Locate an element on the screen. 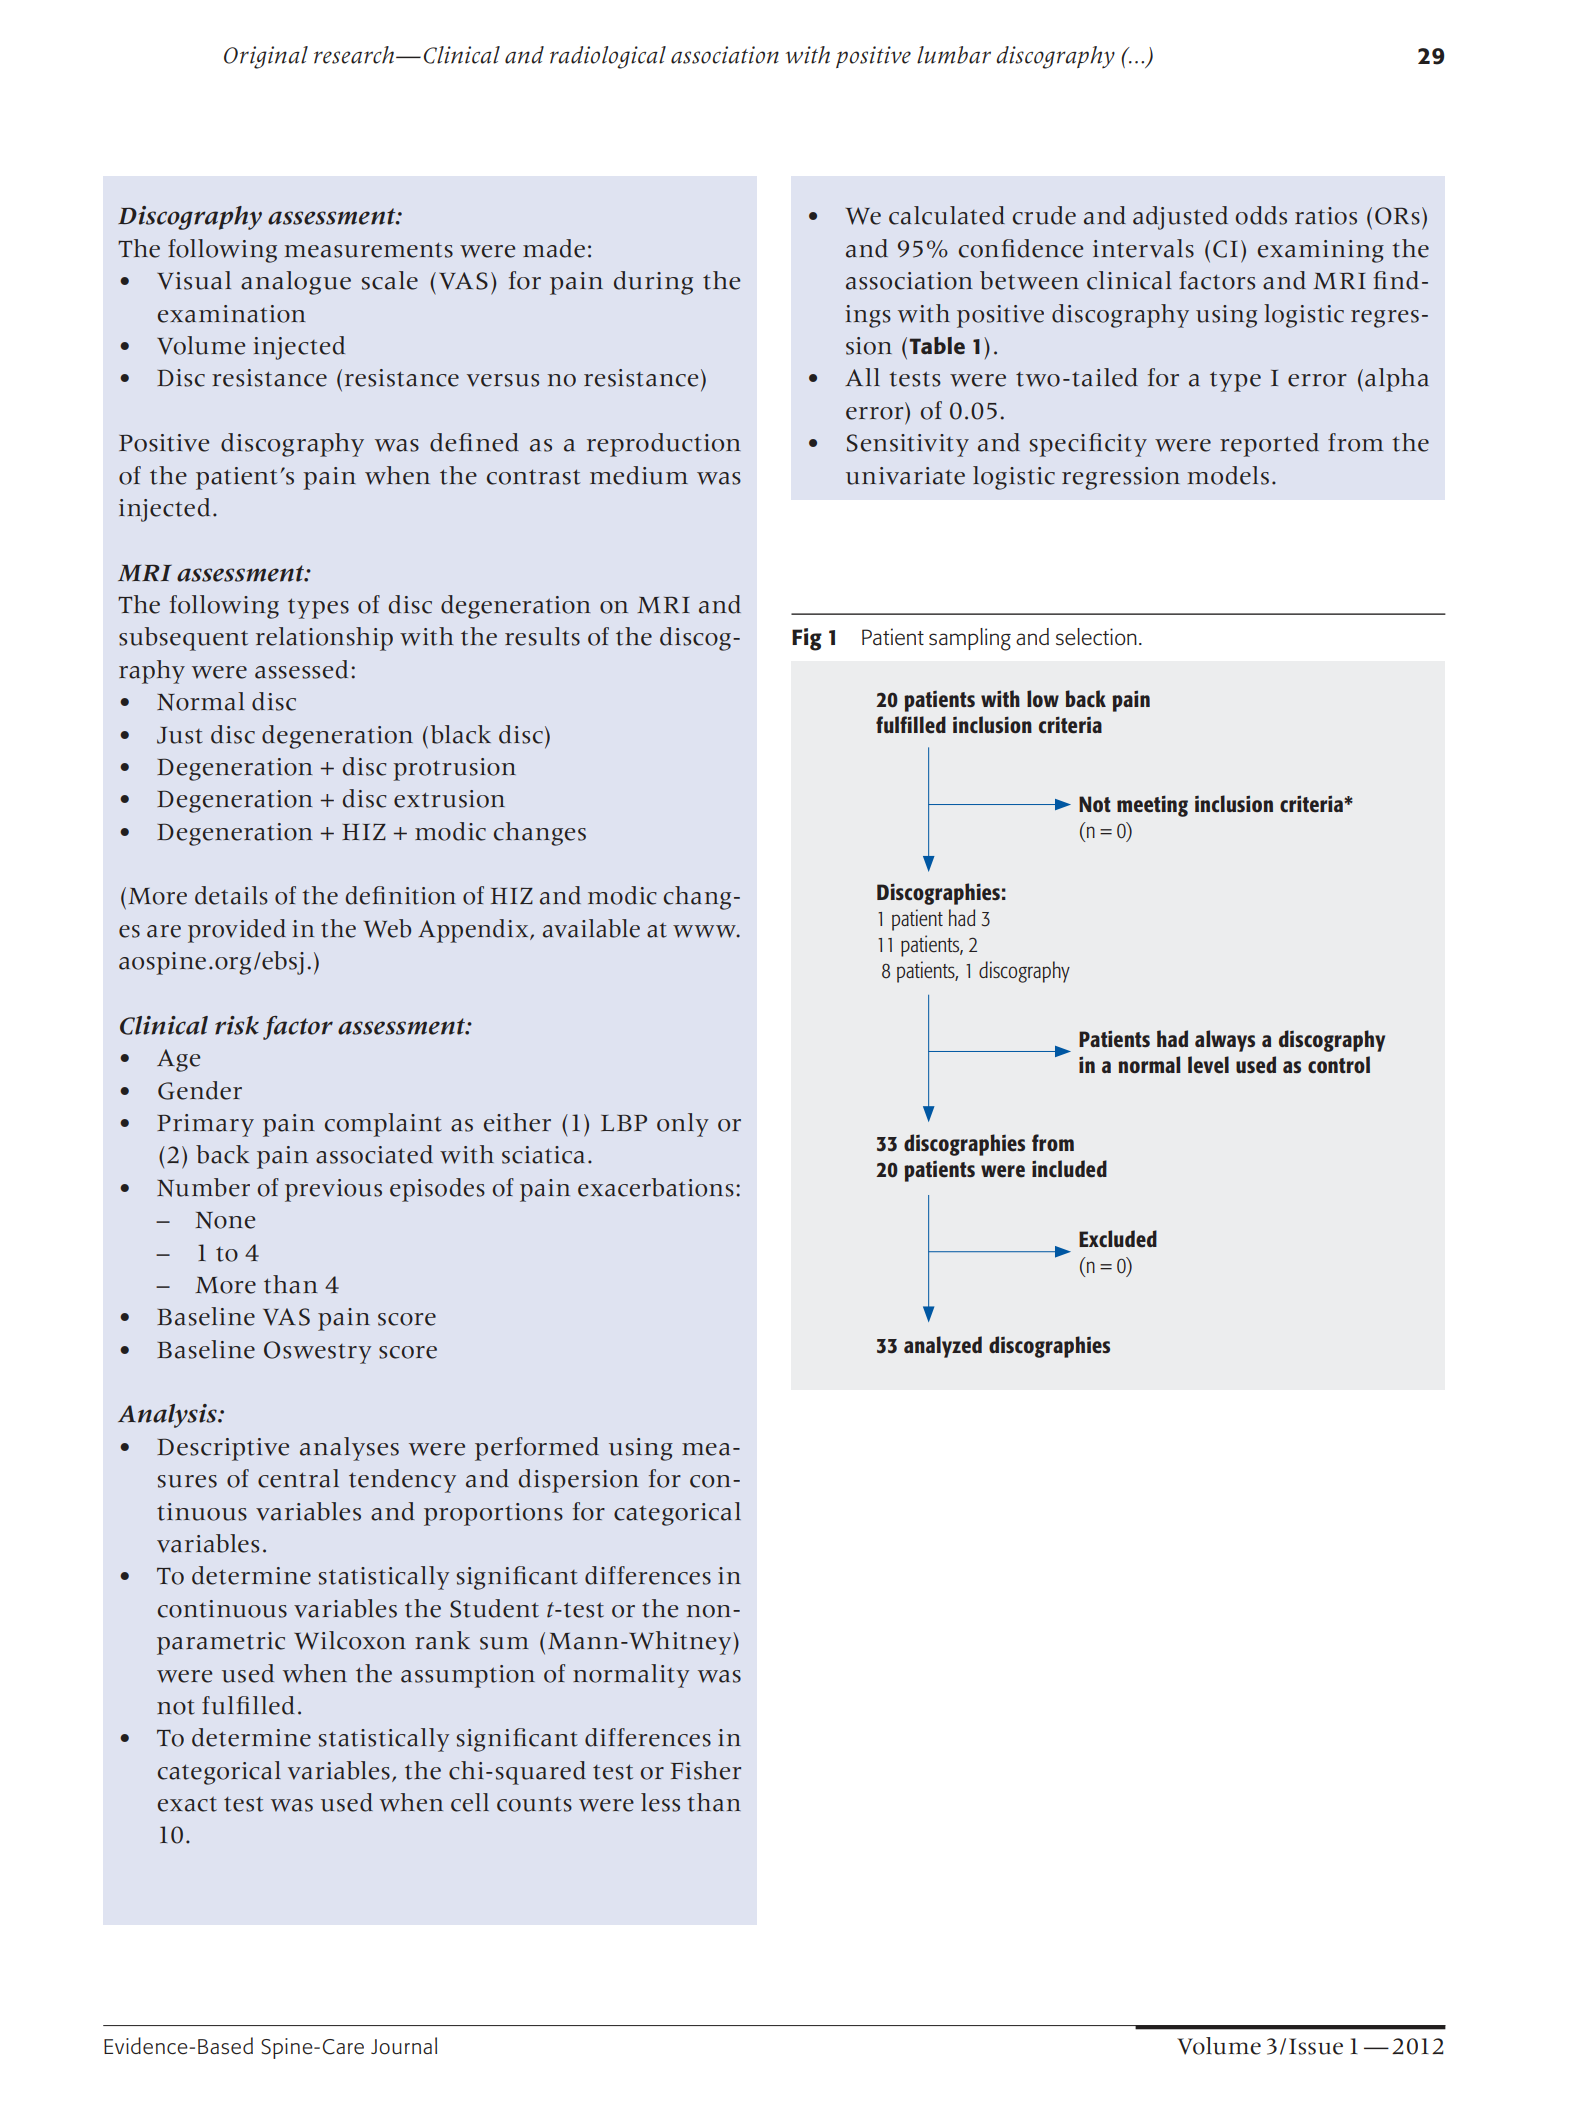 The width and height of the screenshot is (1583, 2111). Fisher is located at coordinates (706, 1770).
